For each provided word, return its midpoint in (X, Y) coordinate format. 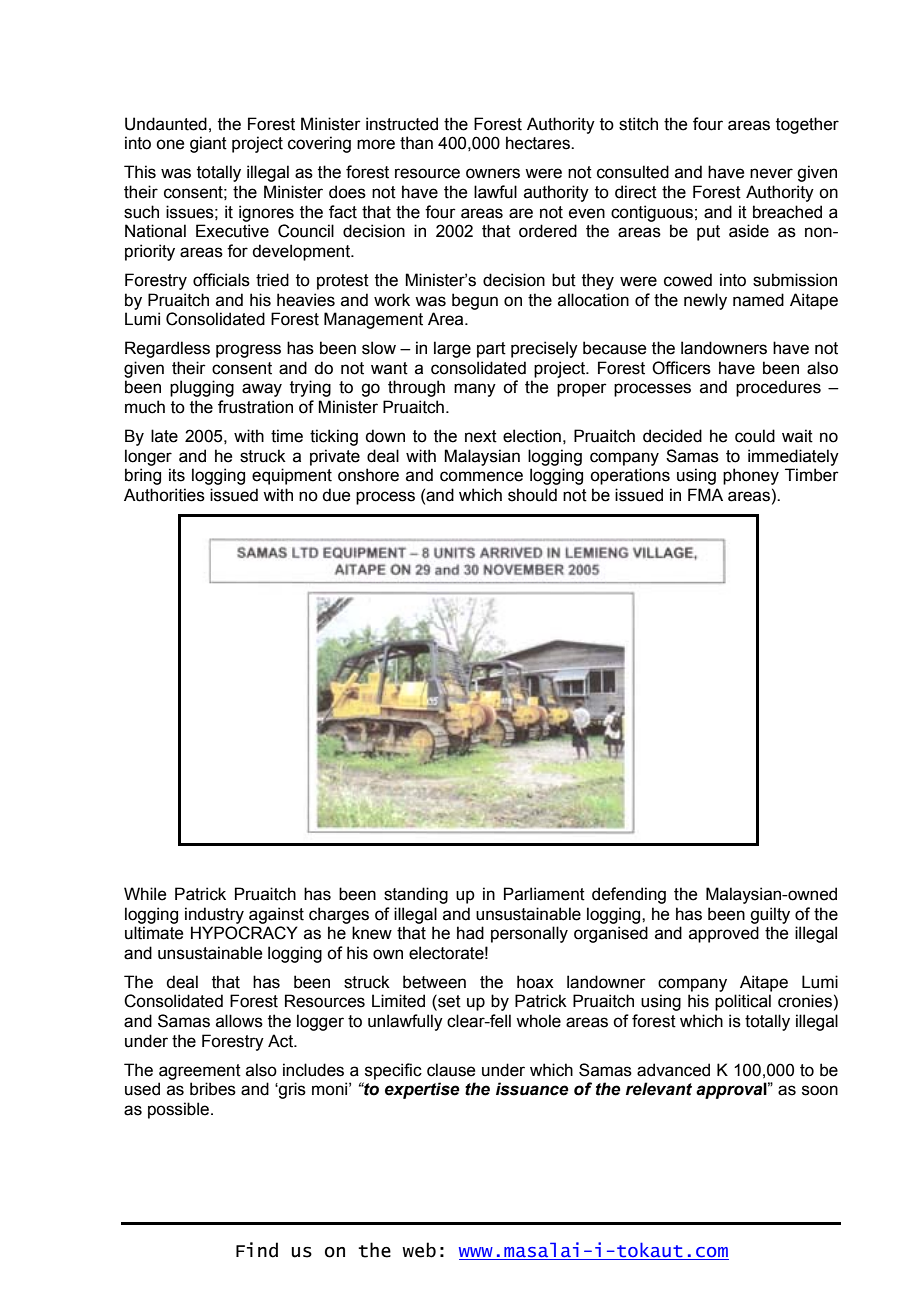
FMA (705, 494)
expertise (422, 1090)
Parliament (544, 894)
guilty (770, 915)
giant (208, 144)
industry (214, 915)
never (771, 173)
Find (257, 1250)
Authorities (164, 495)
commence (481, 476)
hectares (539, 143)
